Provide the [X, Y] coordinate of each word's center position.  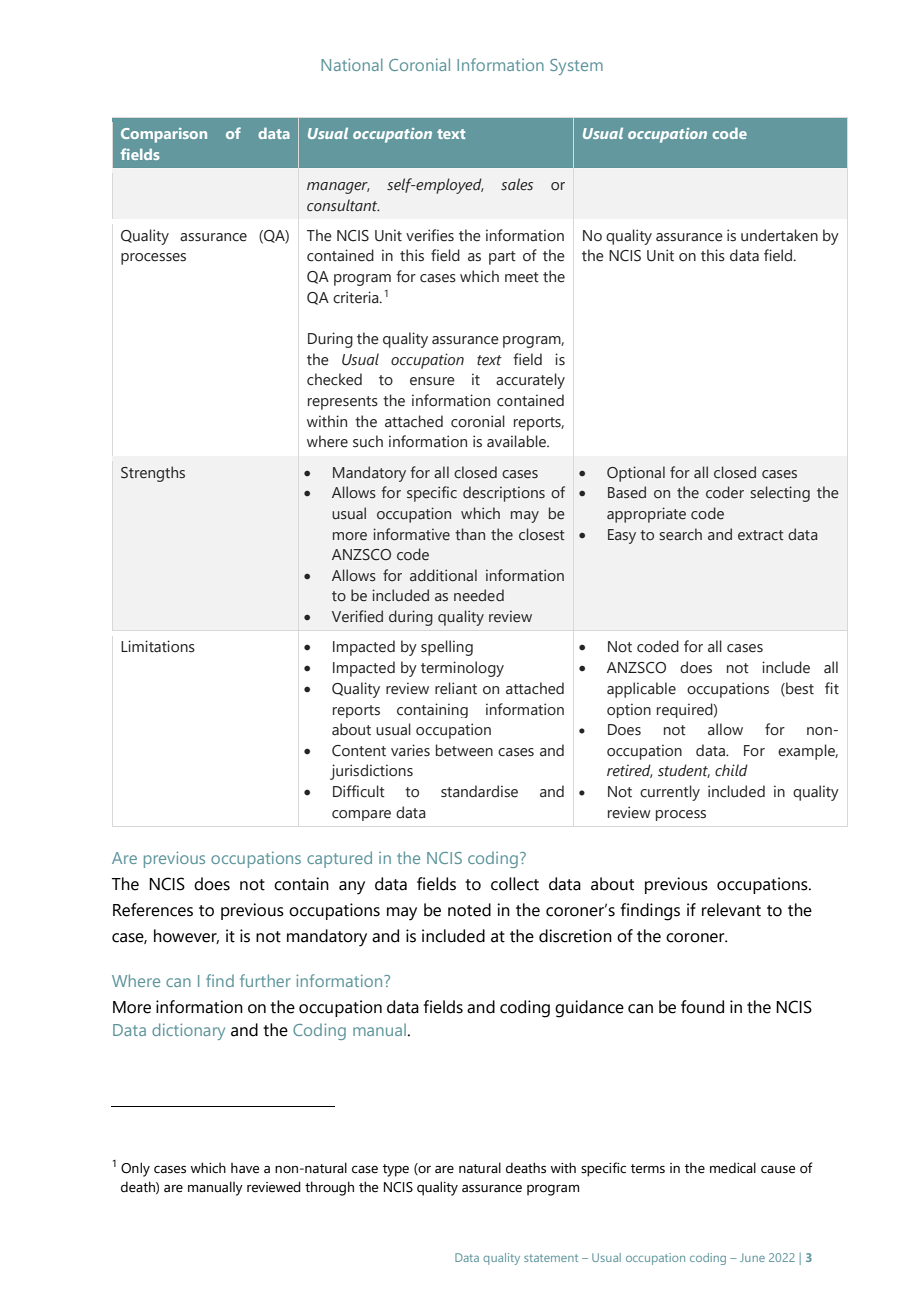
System [576, 67]
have [245, 1168]
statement [551, 1258]
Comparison [164, 135]
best [799, 689]
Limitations [158, 646]
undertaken [779, 235]
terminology [462, 669]
